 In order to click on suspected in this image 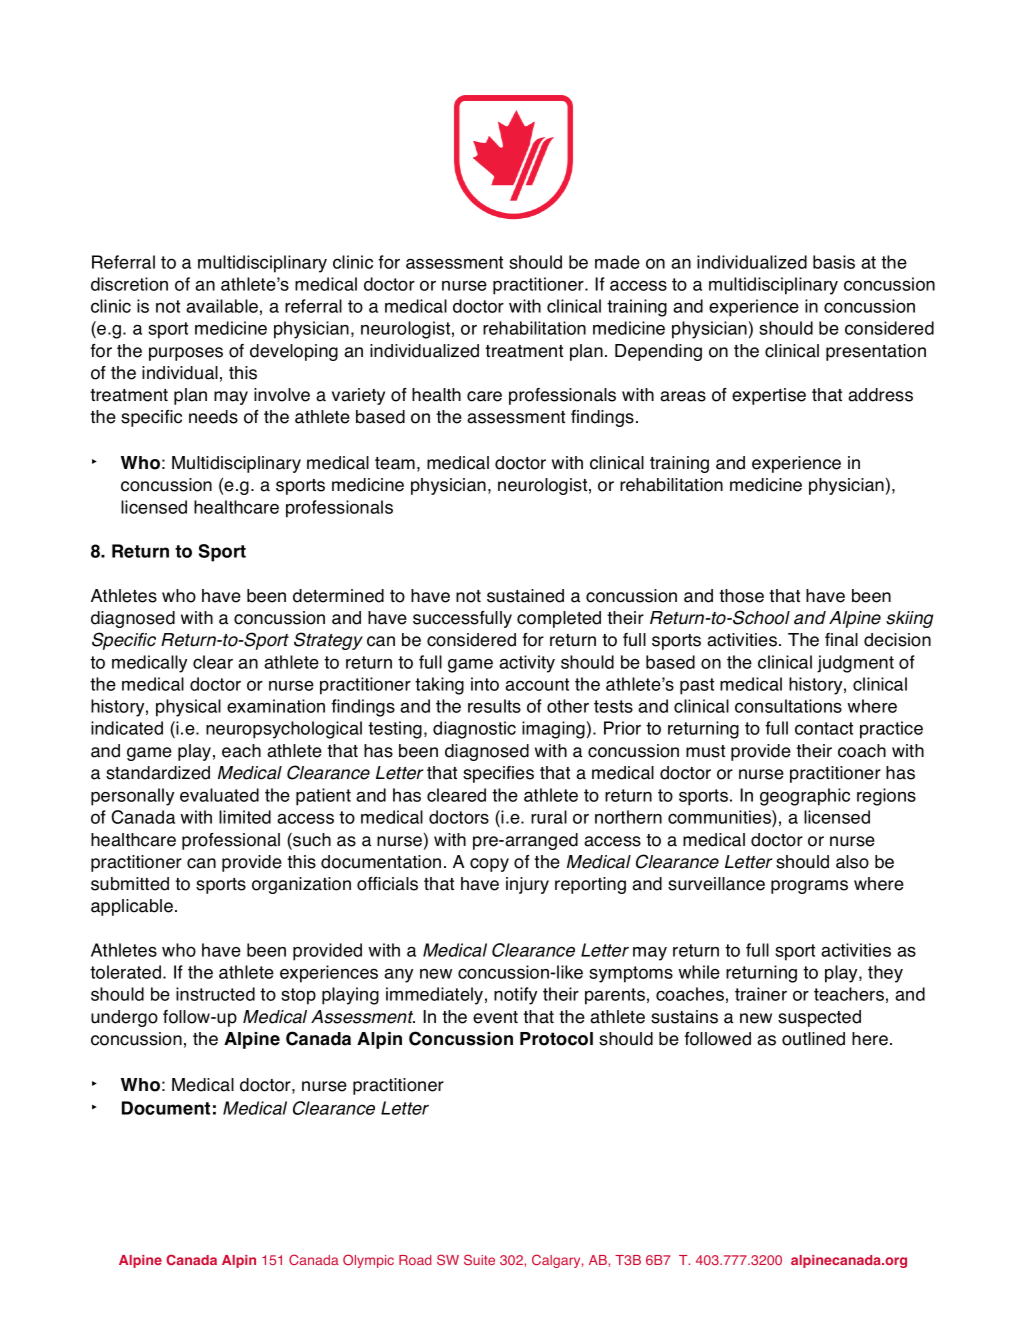, I will do `click(819, 1018)`.
